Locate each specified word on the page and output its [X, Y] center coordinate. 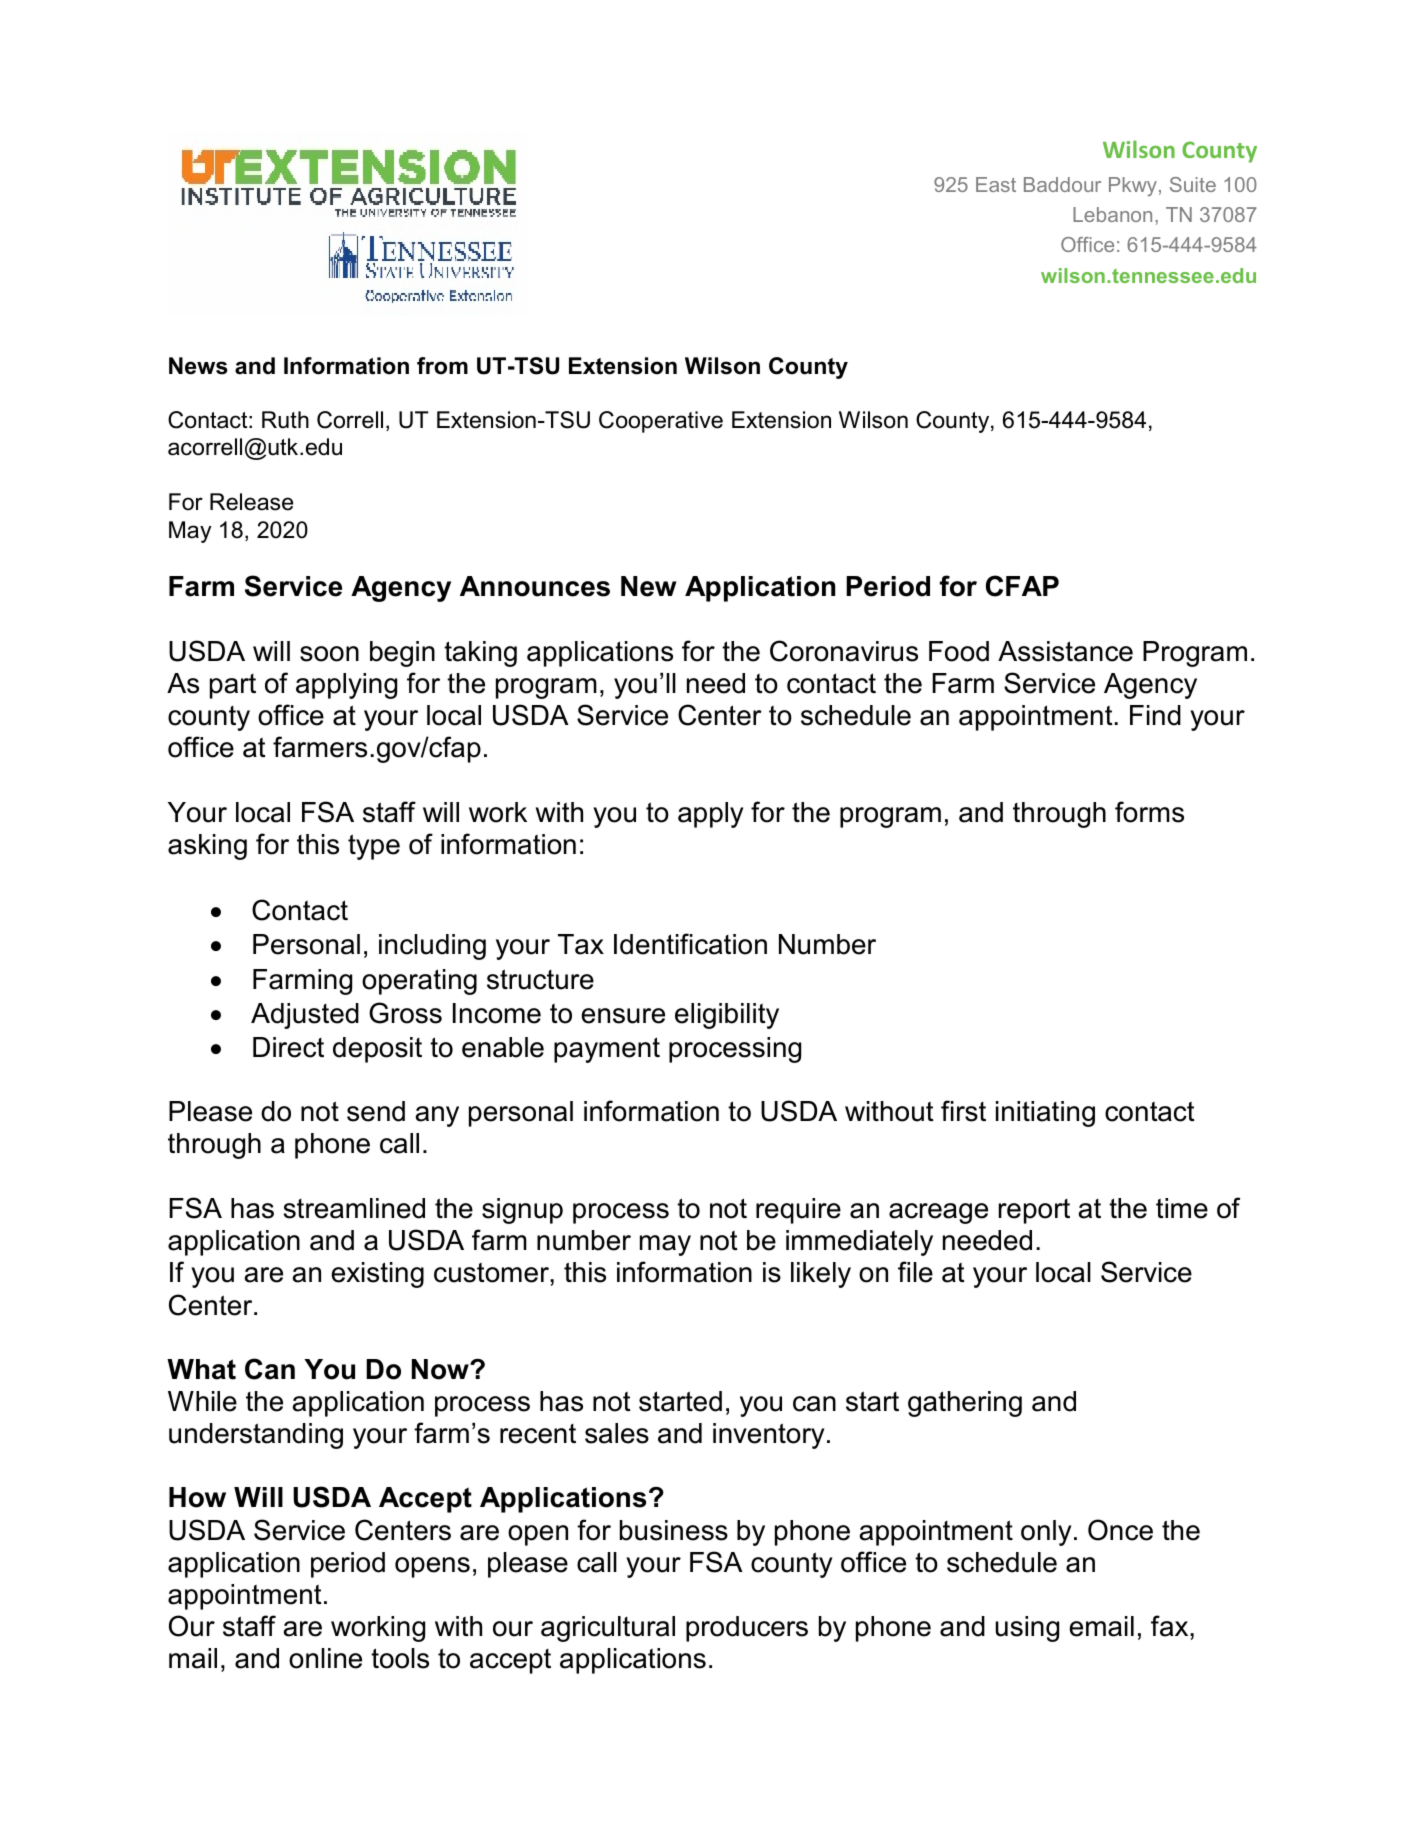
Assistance [1065, 651]
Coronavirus [844, 651]
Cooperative [661, 422]
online [325, 1658]
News [198, 366]
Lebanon [1112, 214]
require [798, 1211]
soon [329, 654]
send [376, 1111]
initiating [1045, 1114]
